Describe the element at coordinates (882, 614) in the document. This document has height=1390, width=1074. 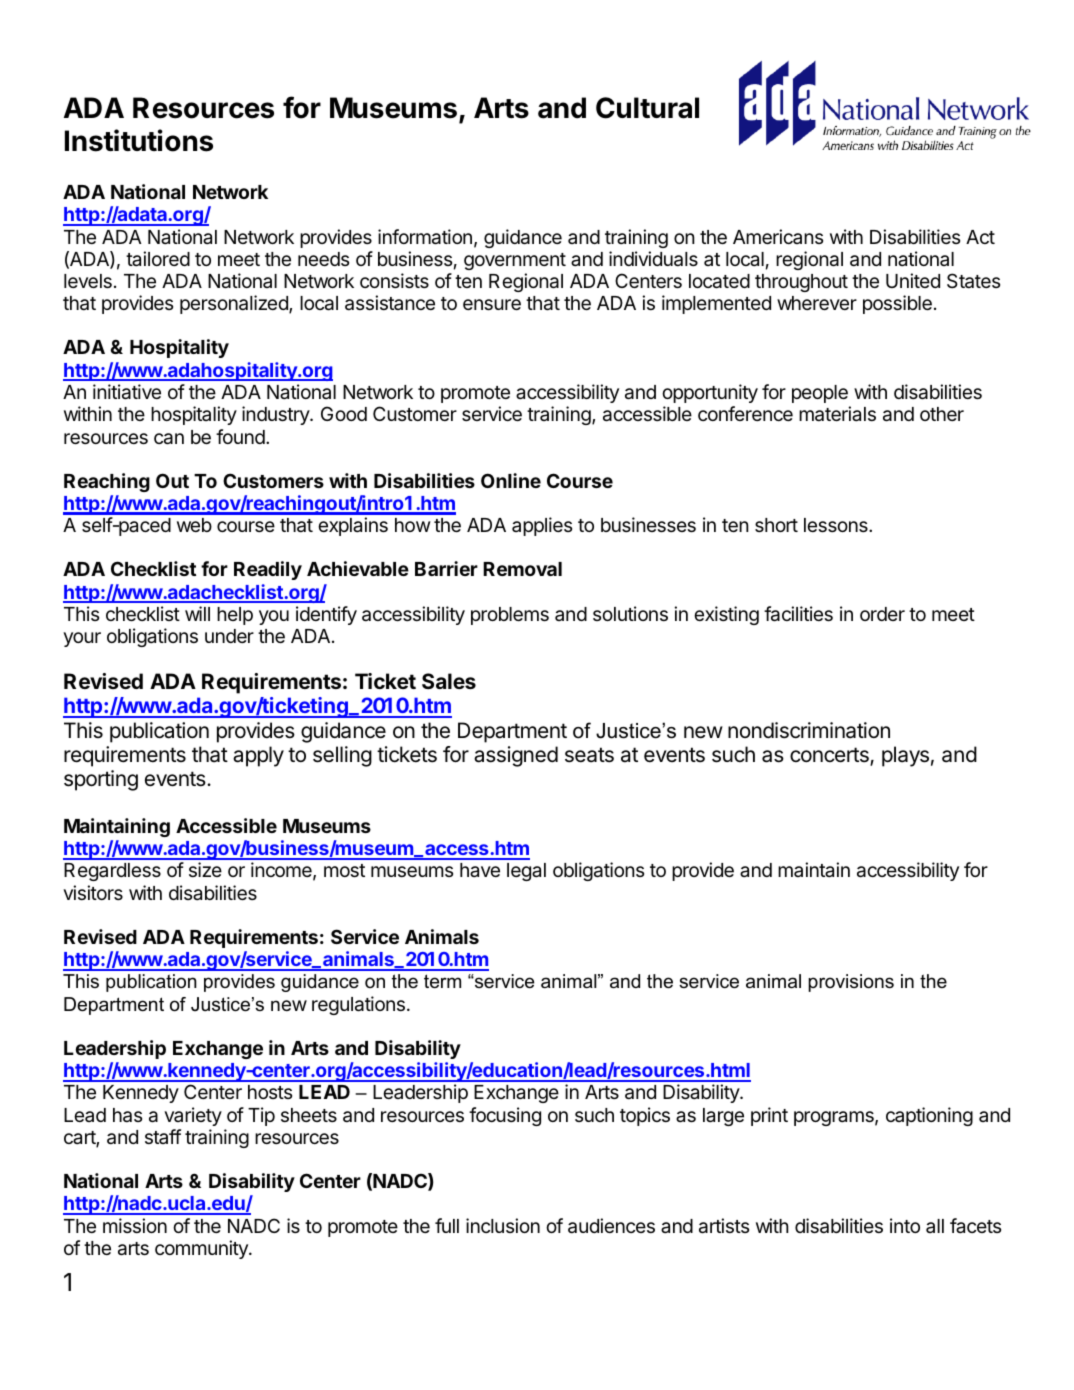
I see `order` at that location.
